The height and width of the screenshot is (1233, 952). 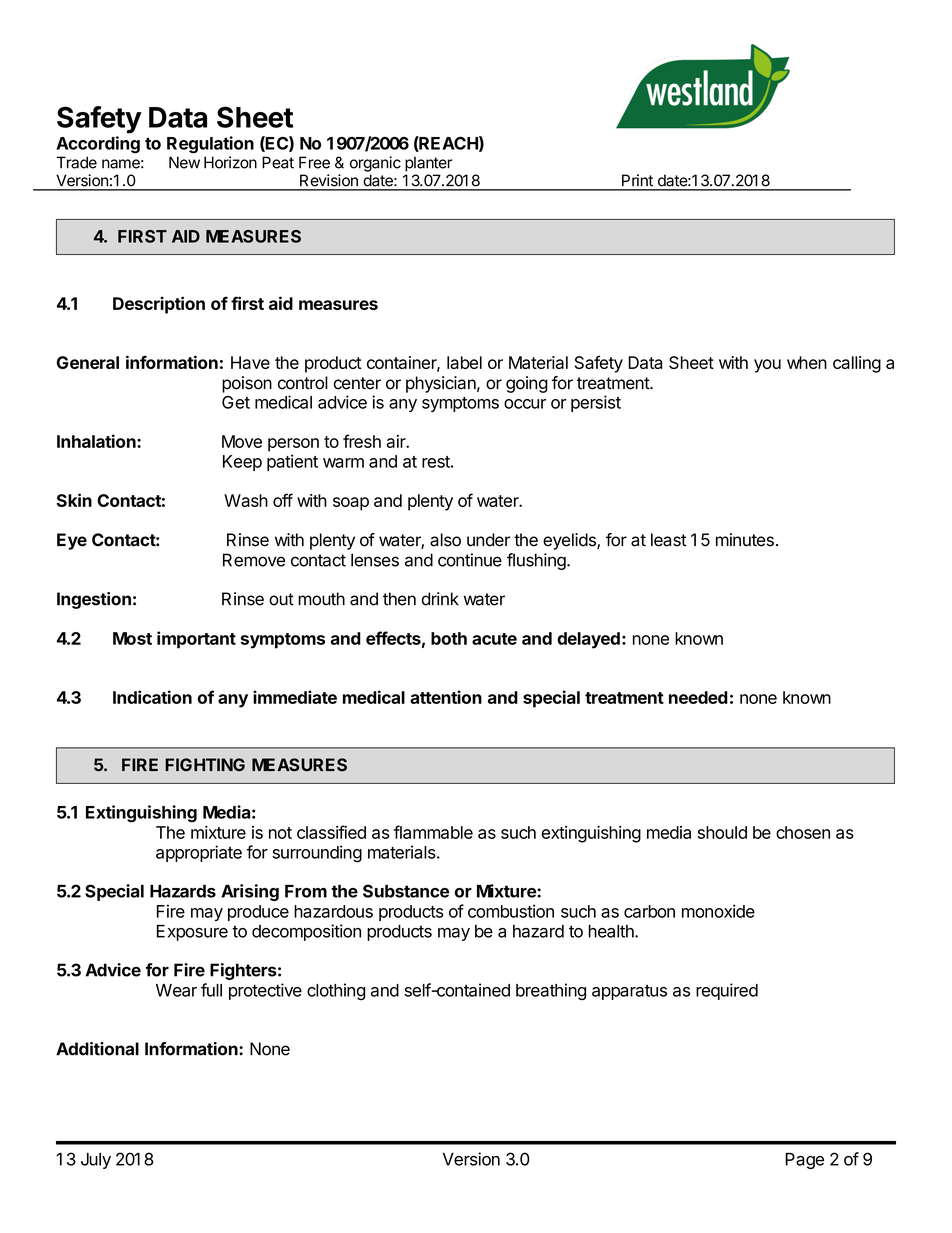 What do you see at coordinates (428, 164) in the screenshot?
I see `planter` at bounding box center [428, 164].
